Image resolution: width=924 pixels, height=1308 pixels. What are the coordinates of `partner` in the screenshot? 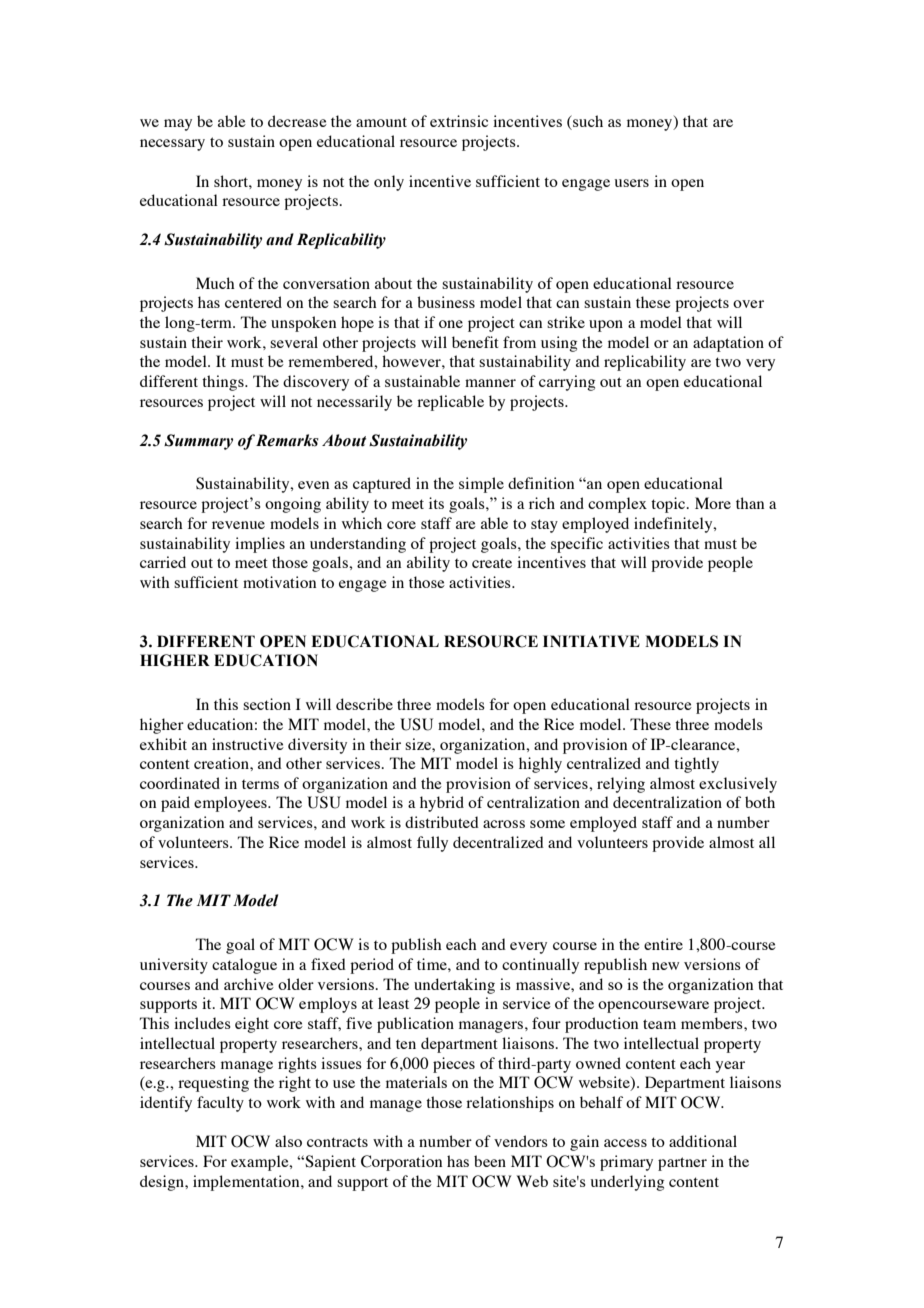 It's located at (682, 1164).
